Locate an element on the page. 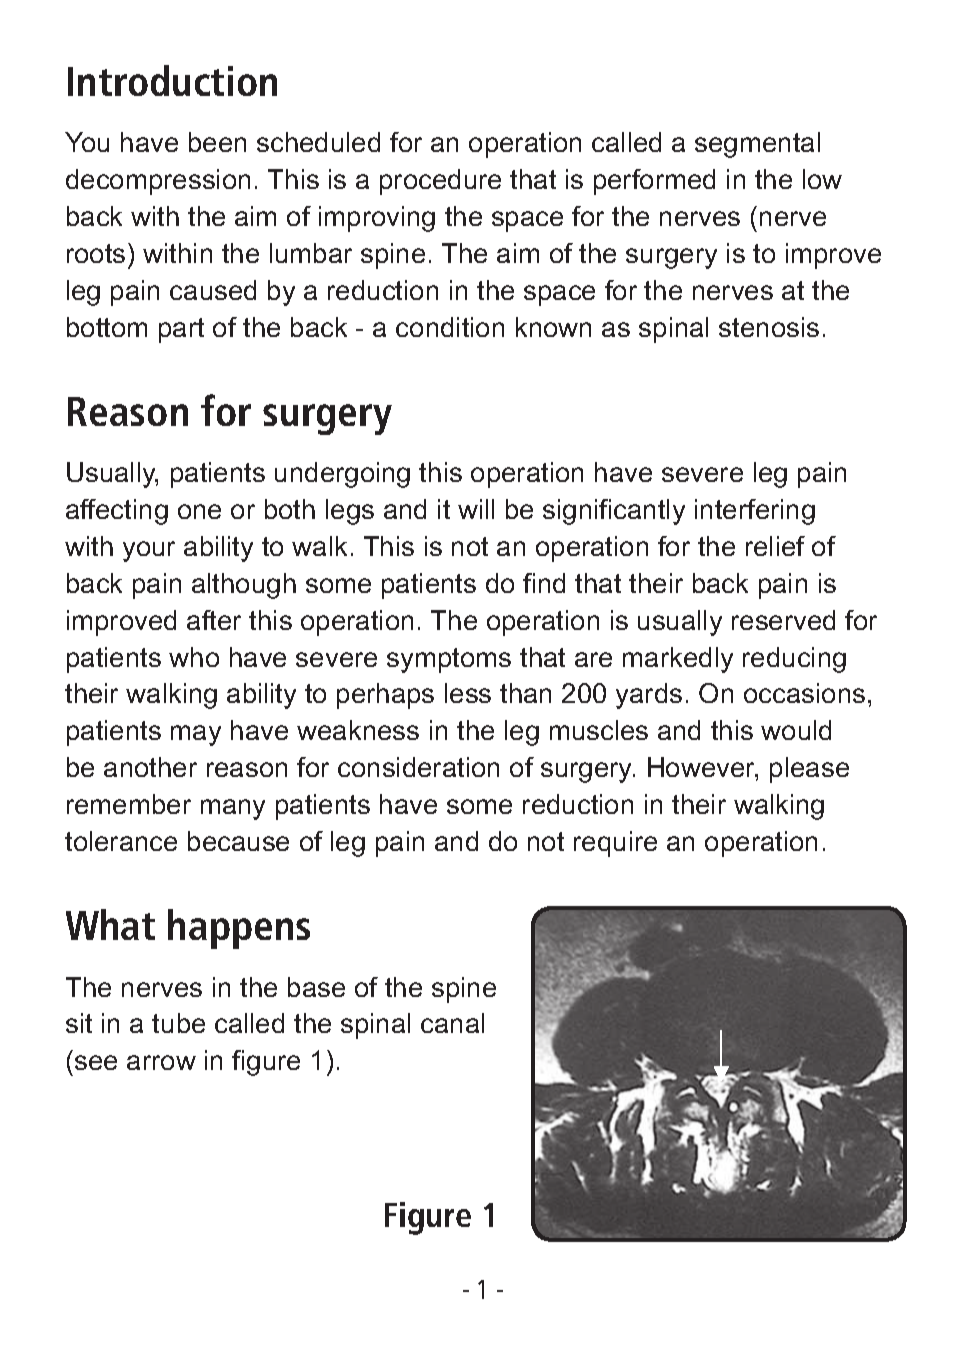  Introduction is located at coordinates (172, 80).
